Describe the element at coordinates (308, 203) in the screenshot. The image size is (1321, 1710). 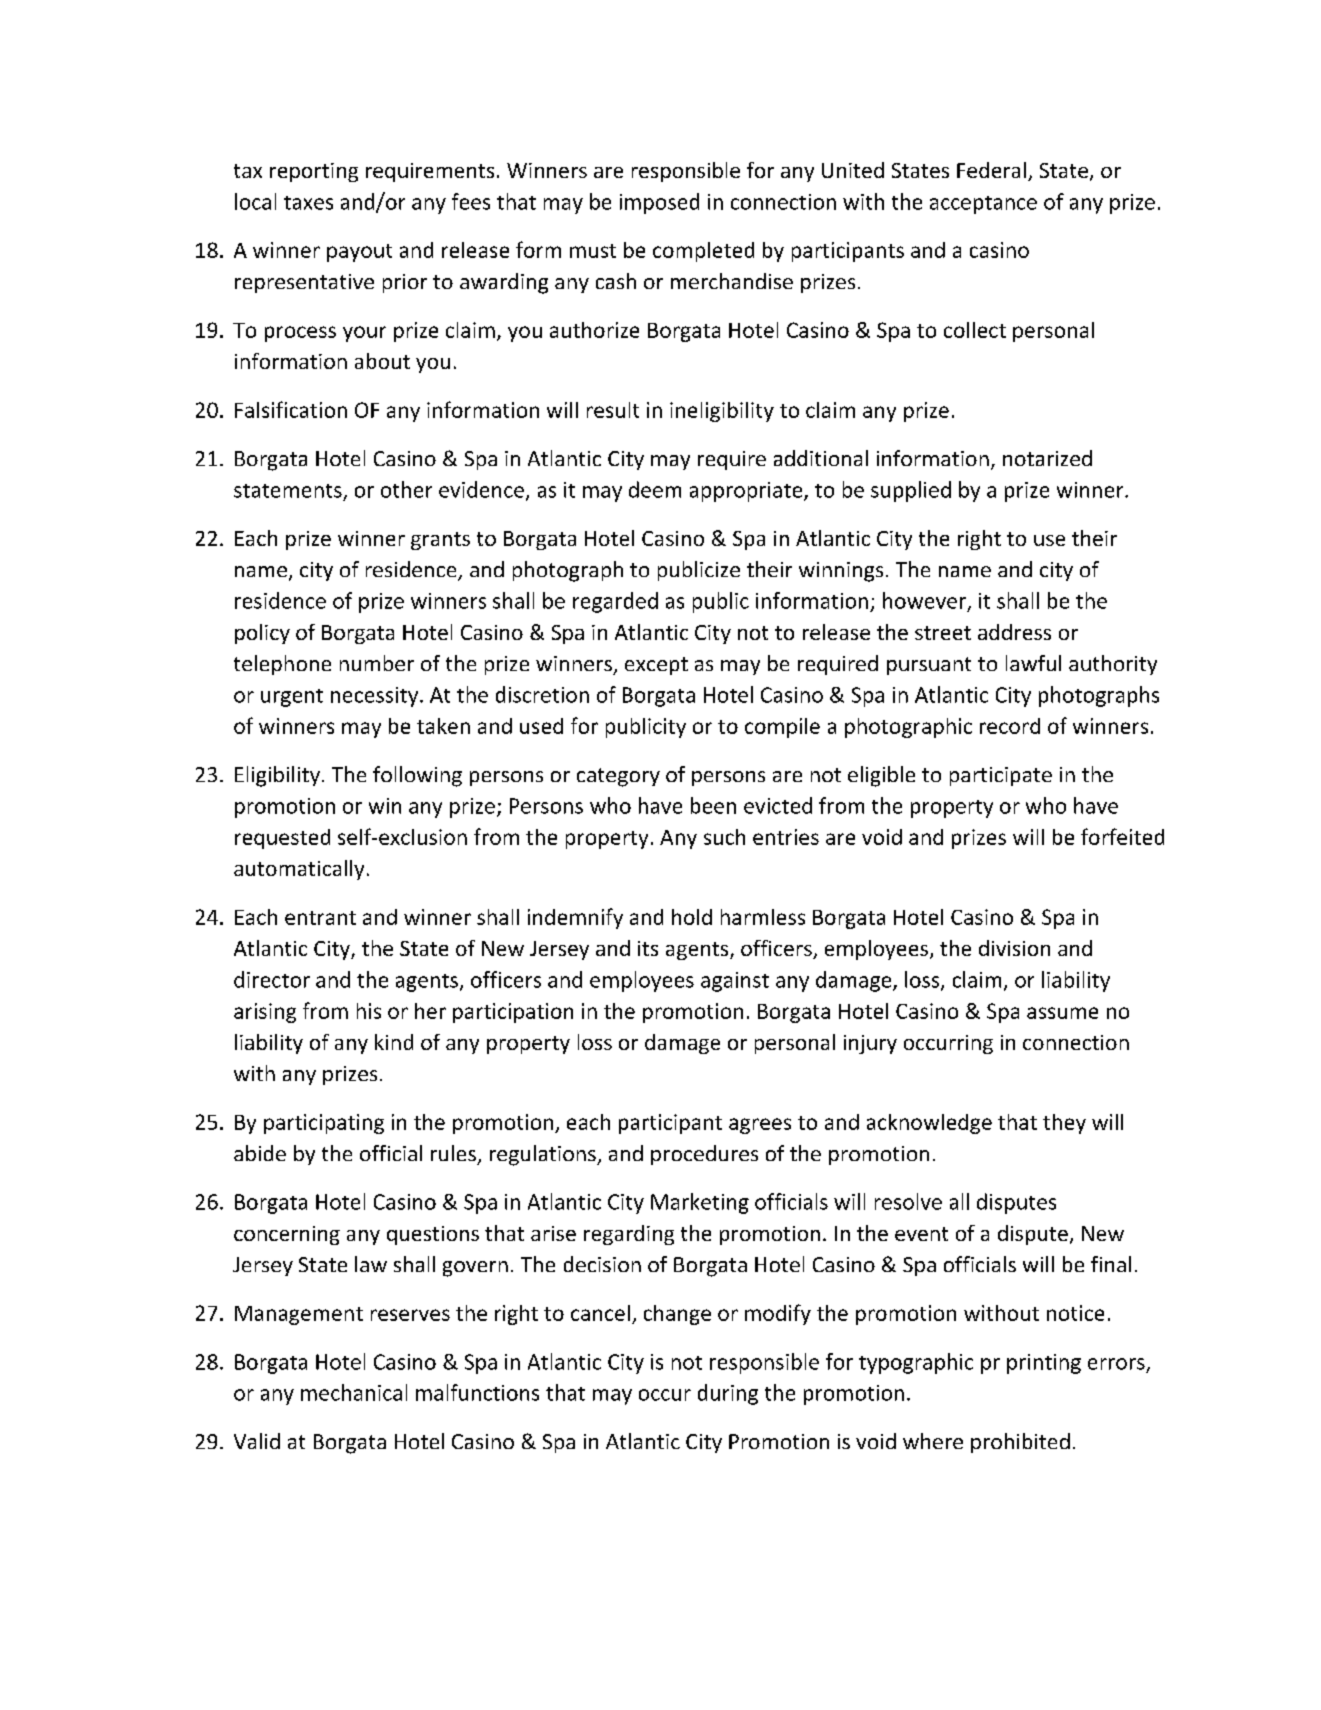
I see `taxes` at that location.
